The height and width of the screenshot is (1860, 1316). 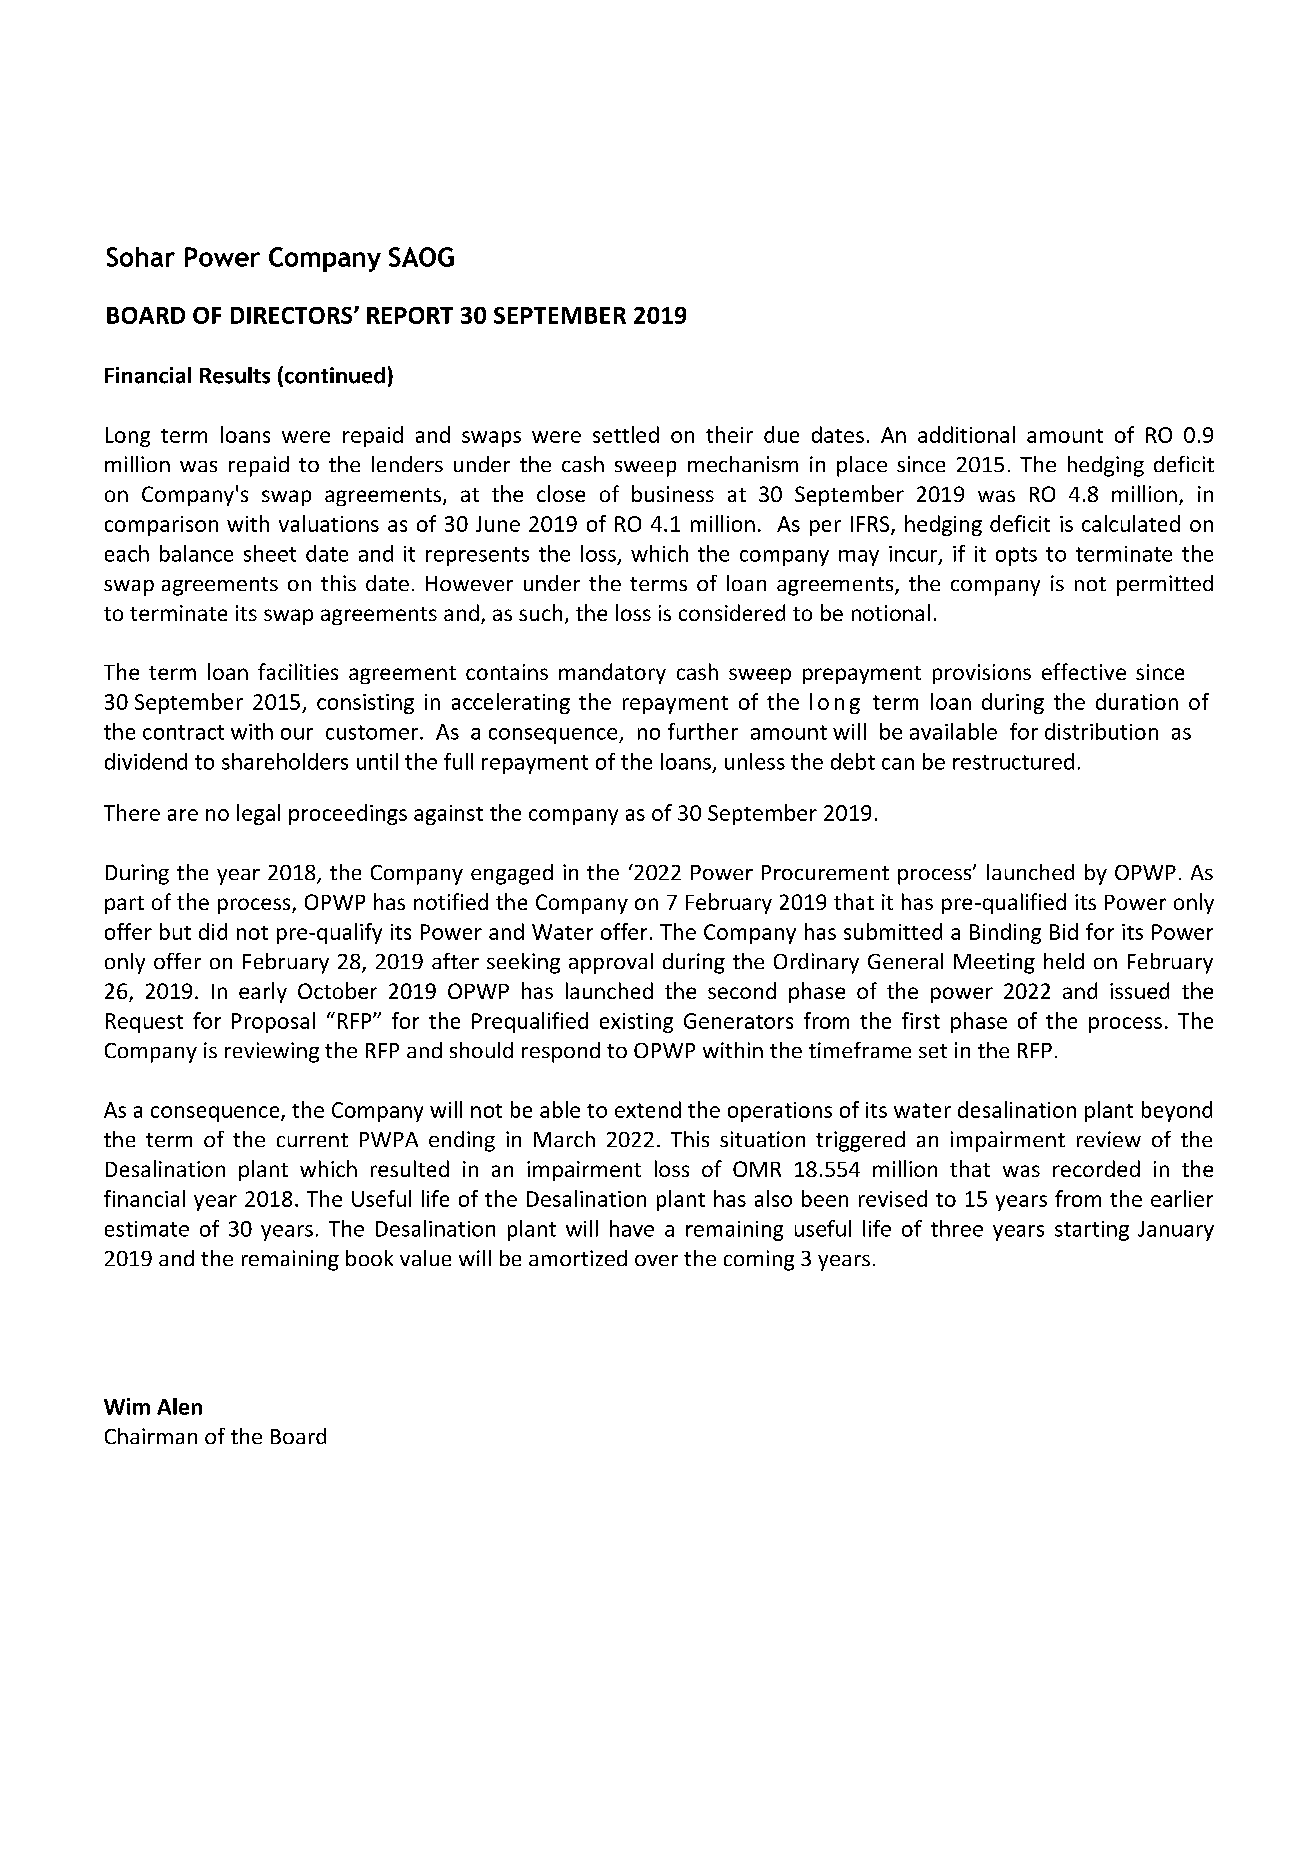 I want to click on settled, so click(x=626, y=434).
